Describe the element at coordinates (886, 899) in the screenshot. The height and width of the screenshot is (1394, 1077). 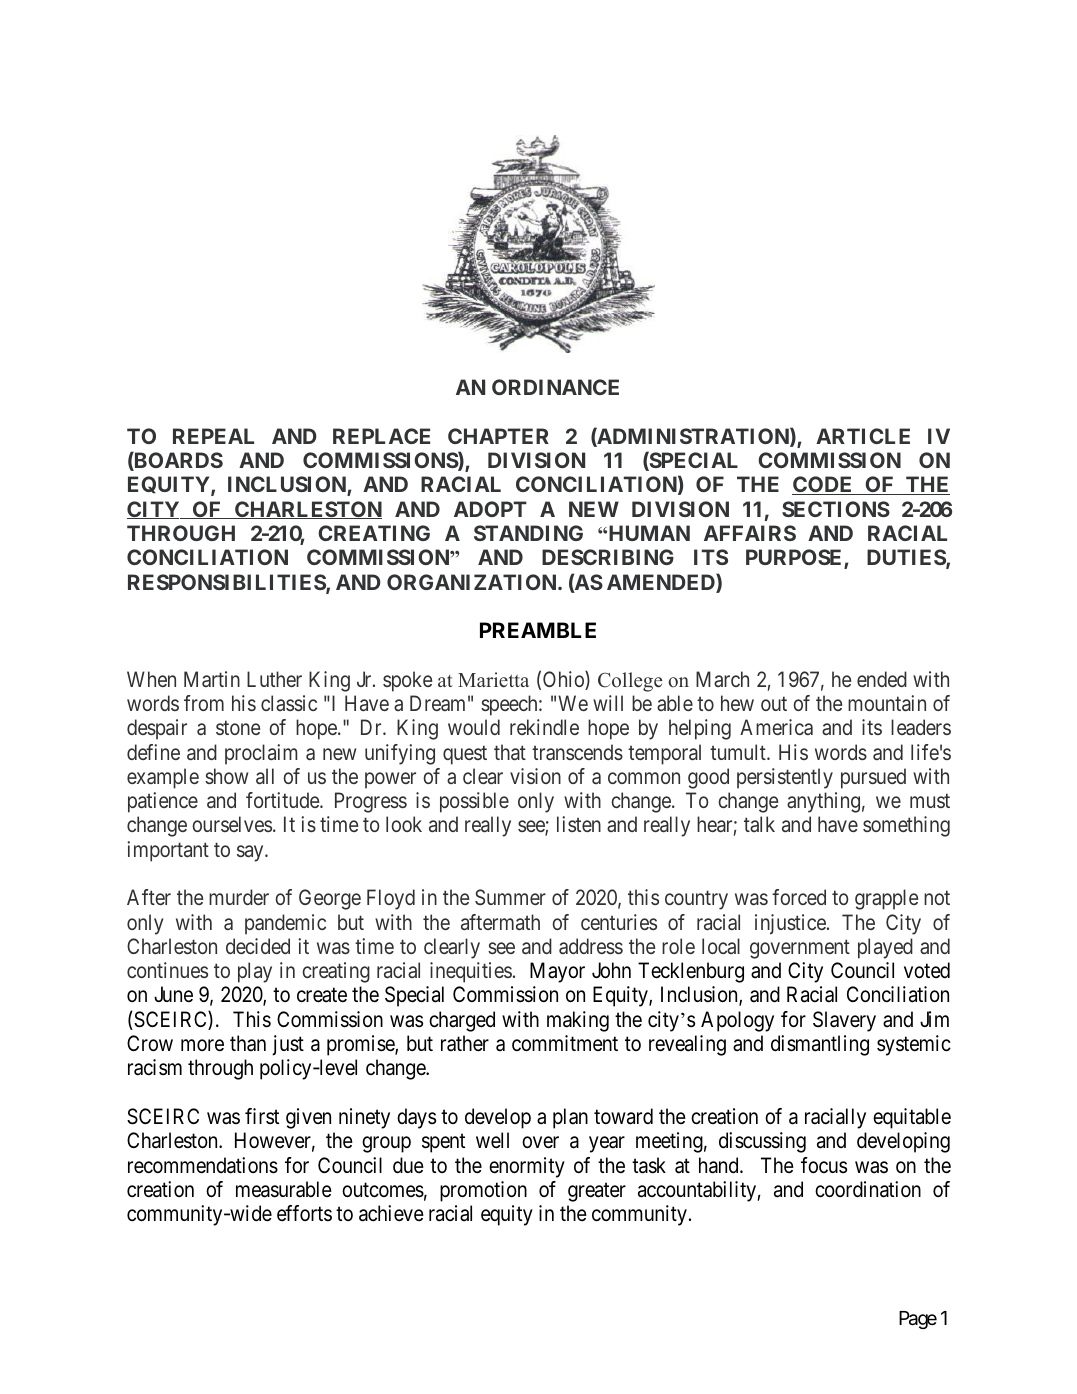
I see `grapple` at that location.
